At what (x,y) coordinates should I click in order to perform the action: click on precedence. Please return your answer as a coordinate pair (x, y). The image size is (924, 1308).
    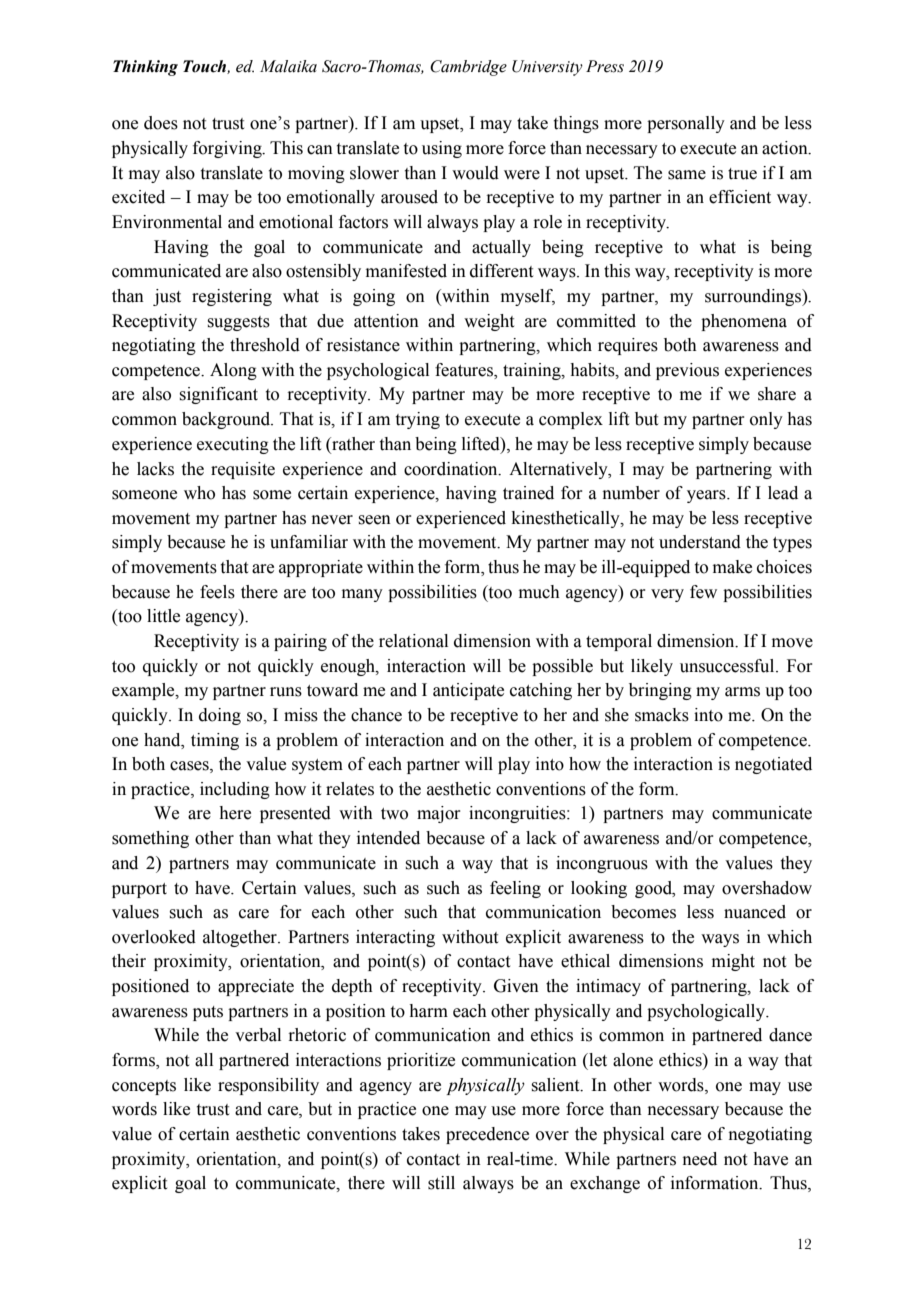
    Looking at the image, I should click on (487, 1135).
